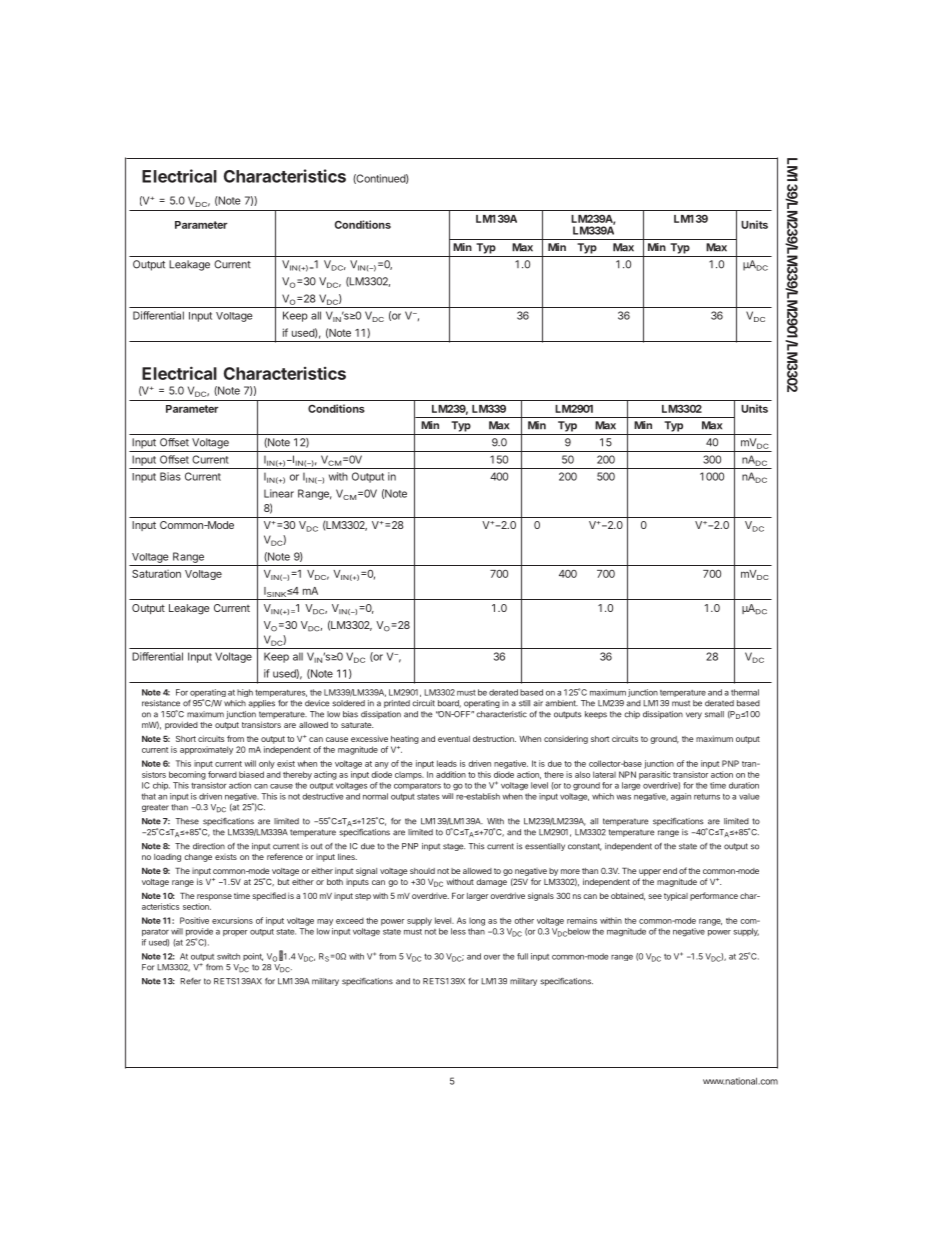 This image has width=952, height=1233. What do you see at coordinates (279, 493) in the image?
I see `Linear` at bounding box center [279, 493].
